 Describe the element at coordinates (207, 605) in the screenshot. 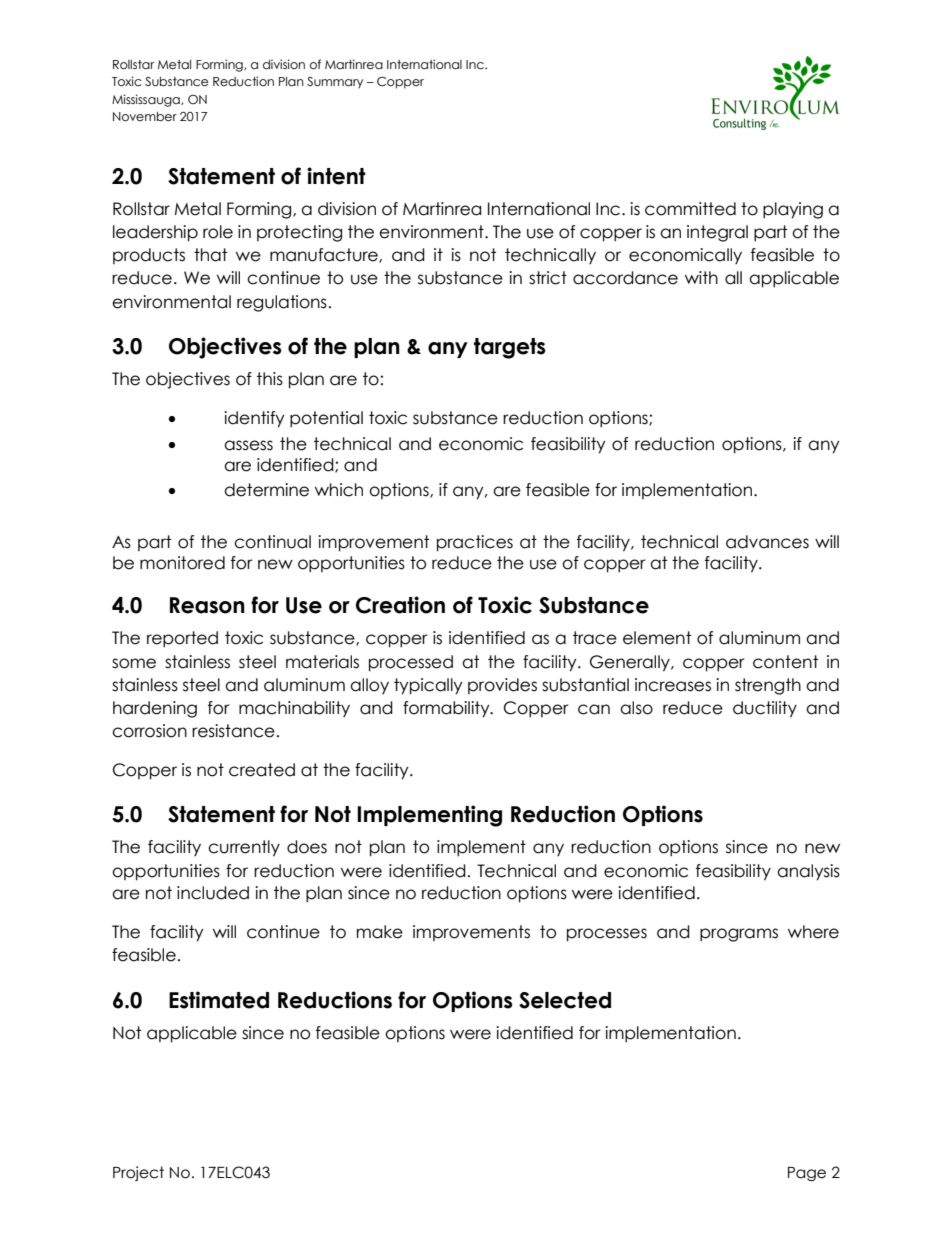

I see `Reason` at that location.
